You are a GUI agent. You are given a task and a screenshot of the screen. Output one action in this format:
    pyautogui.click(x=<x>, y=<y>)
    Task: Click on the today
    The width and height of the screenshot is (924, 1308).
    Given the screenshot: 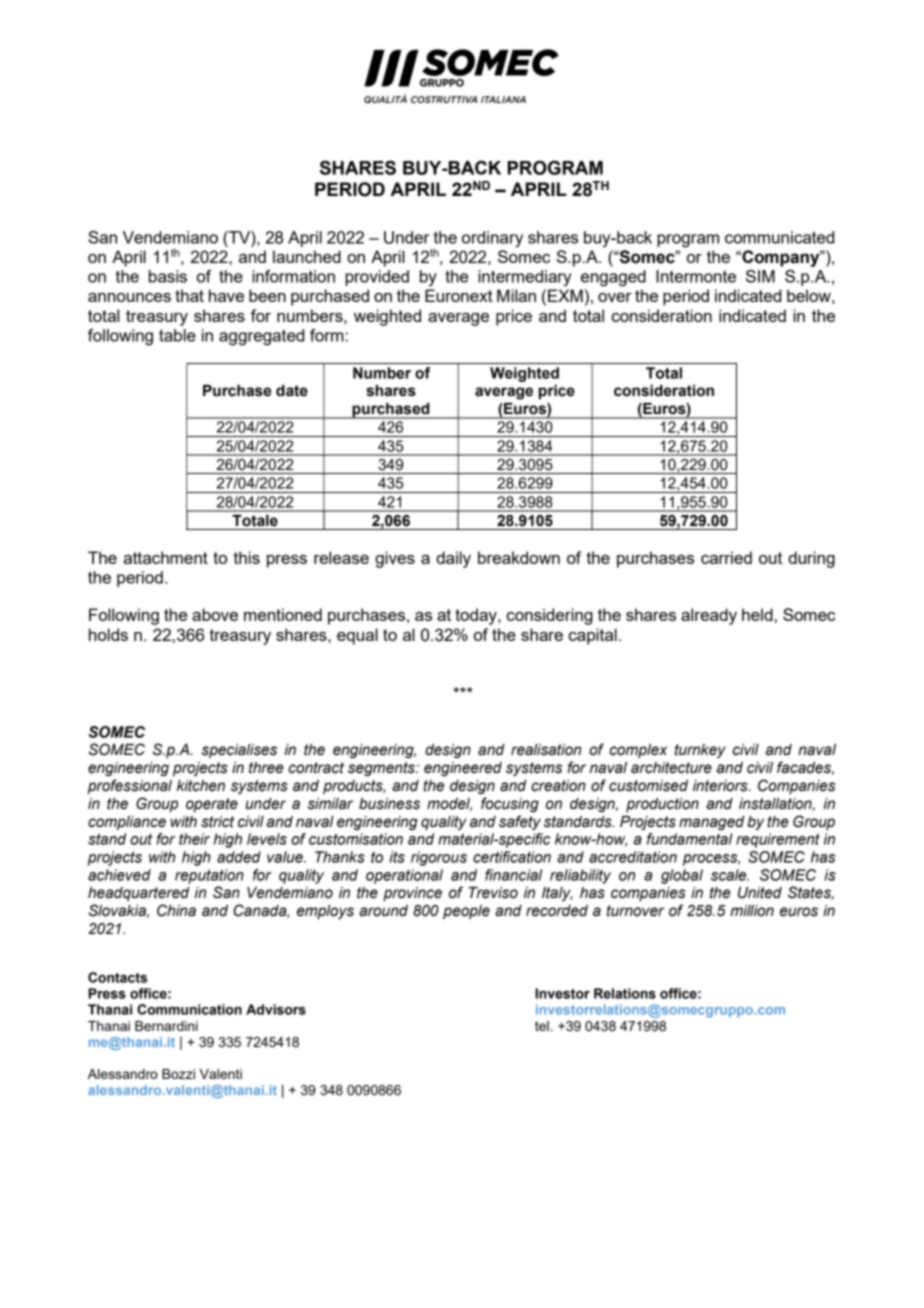 What is the action you would take?
    pyautogui.click(x=477, y=616)
